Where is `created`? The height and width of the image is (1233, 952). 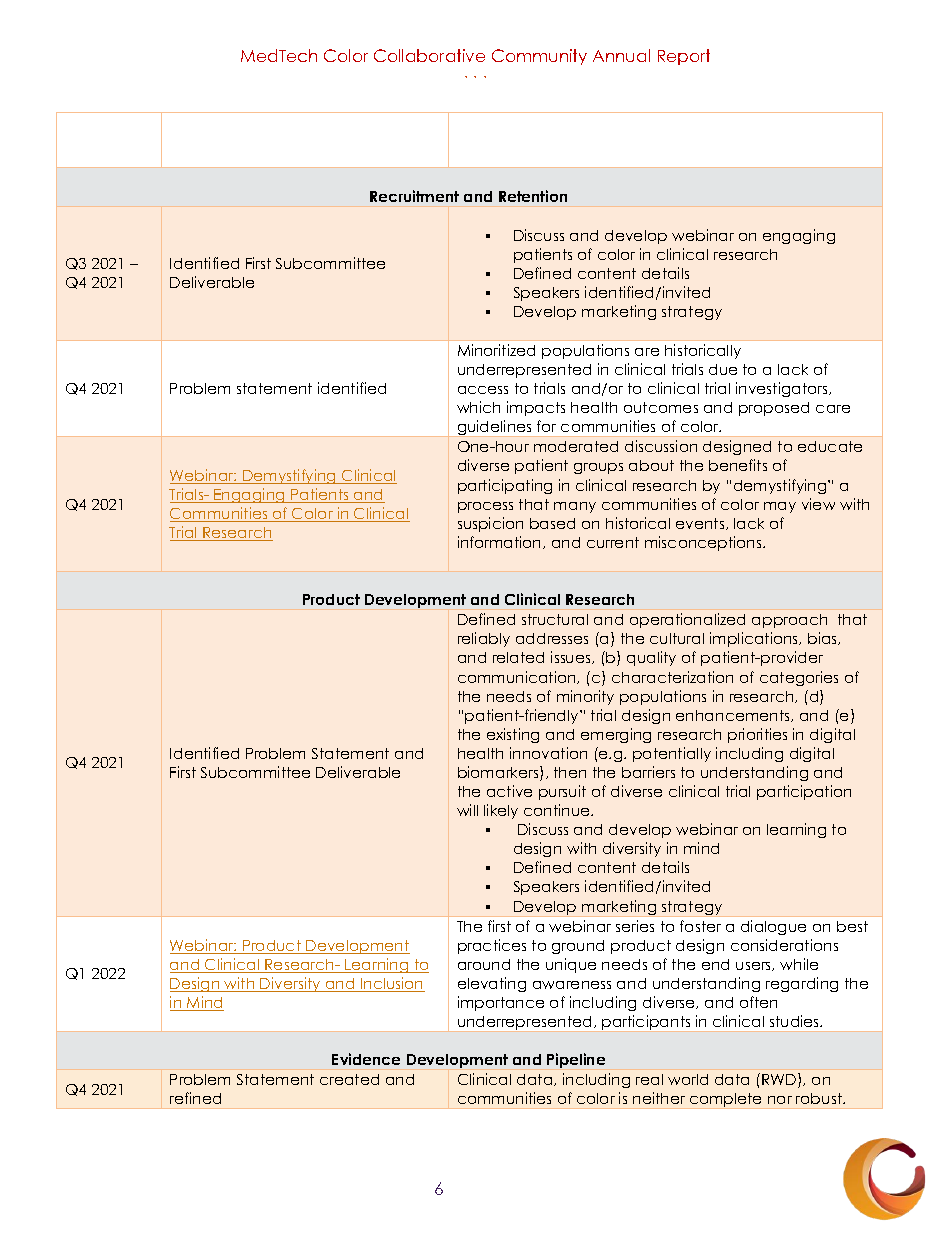
created is located at coordinates (349, 1079).
